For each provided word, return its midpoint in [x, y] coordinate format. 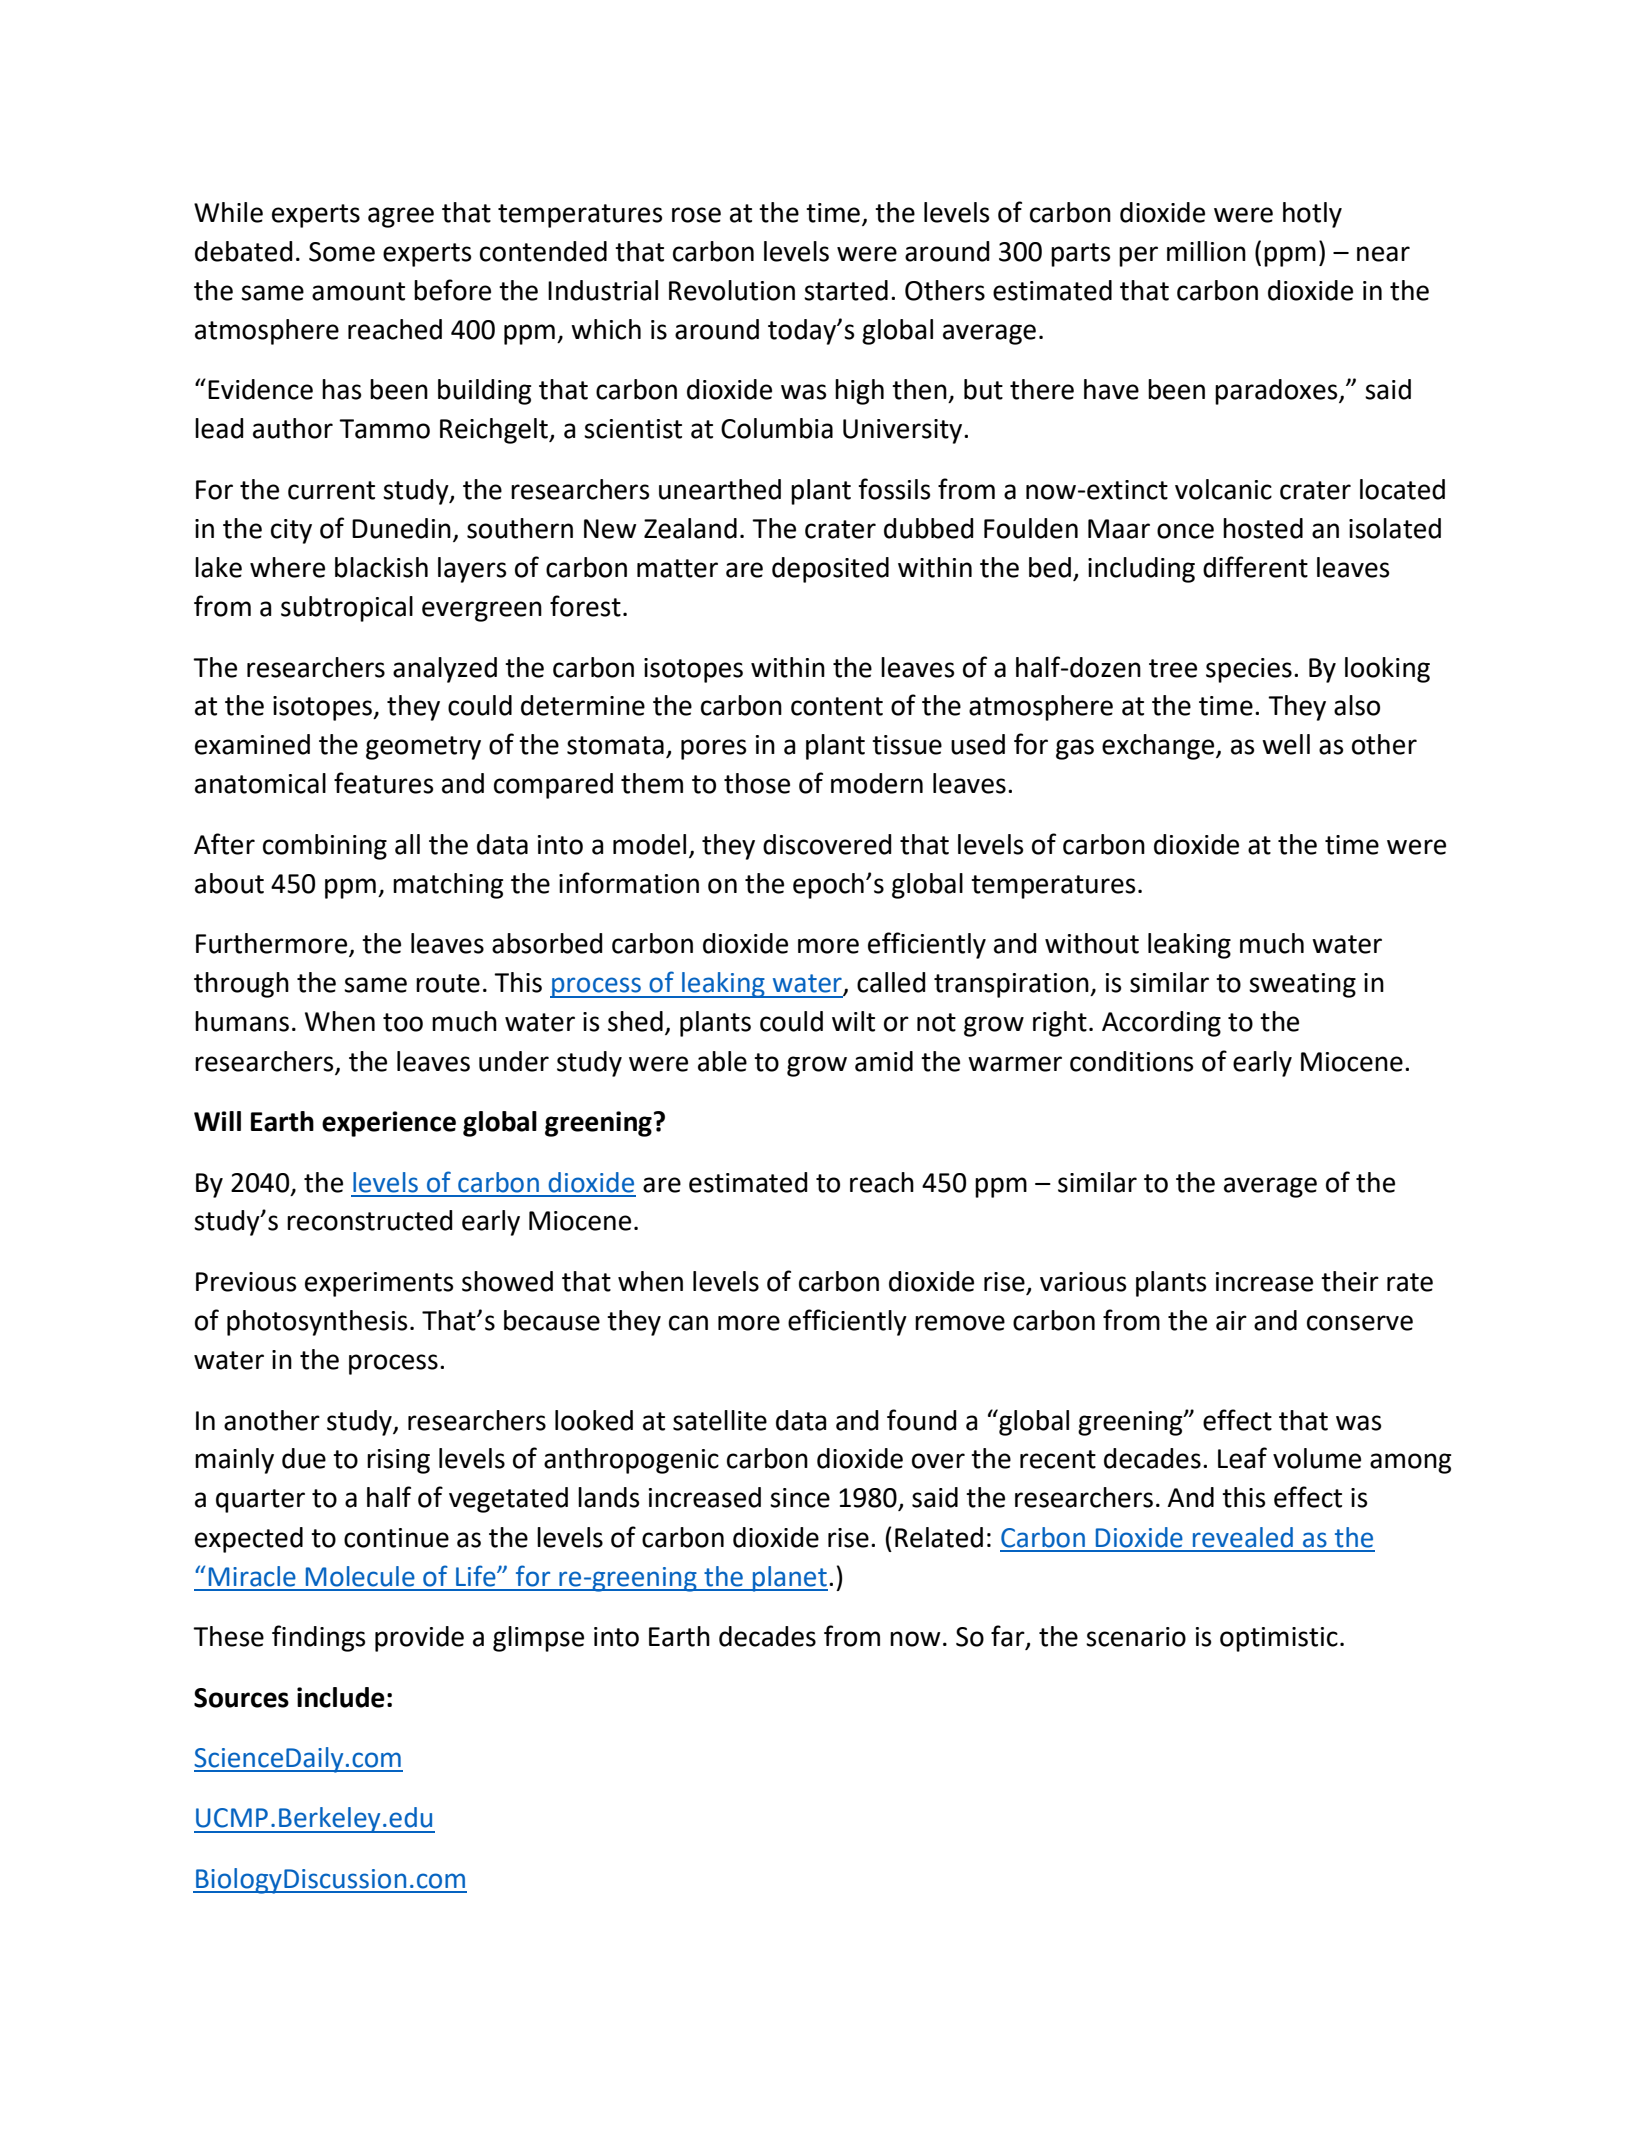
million [1206, 251]
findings [318, 1638]
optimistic [1279, 1639]
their [1350, 1281]
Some [342, 252]
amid [884, 1061]
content [837, 706]
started [846, 290]
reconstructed [370, 1220]
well [1286, 744]
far [1009, 1637]
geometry [423, 748]
